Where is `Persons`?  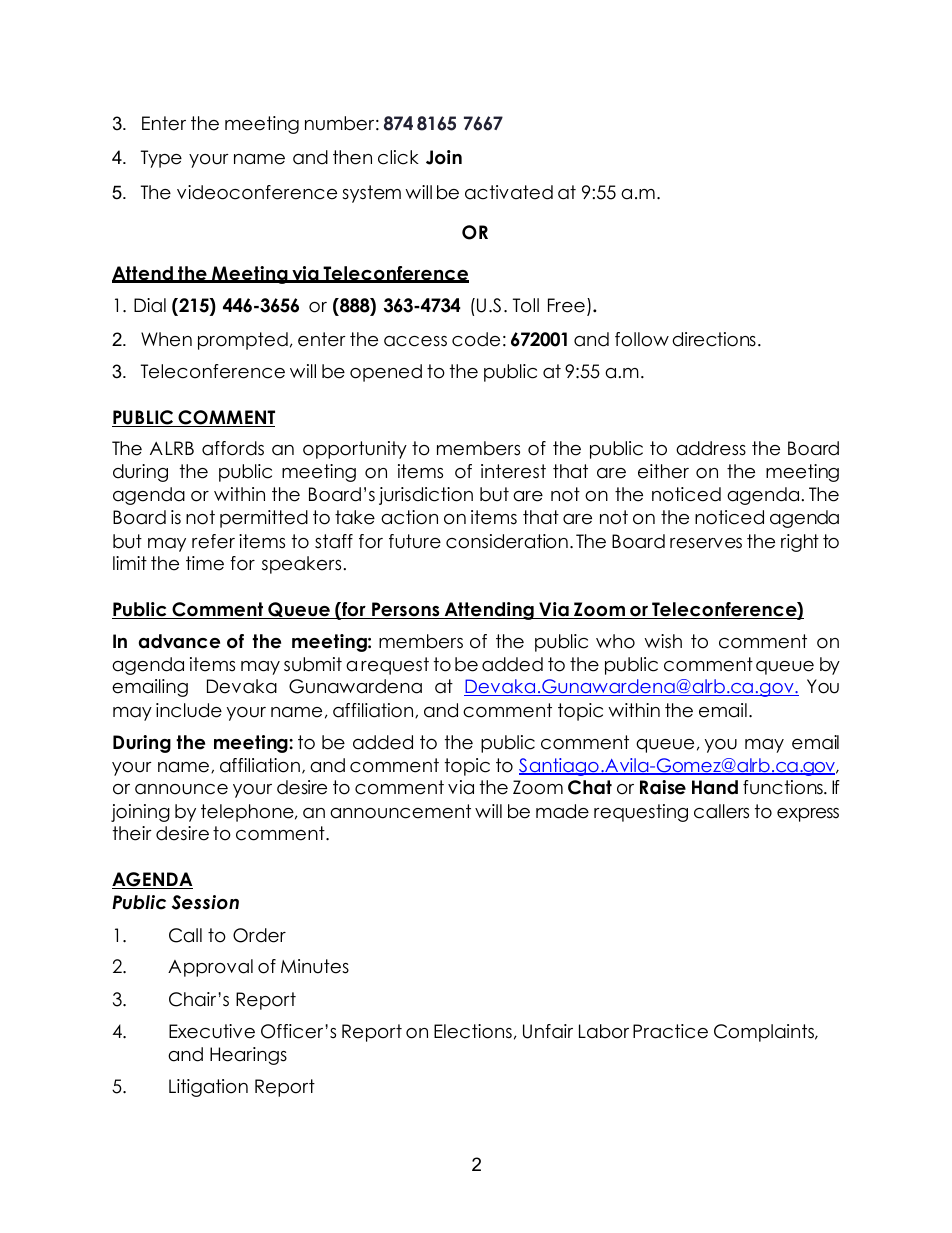
Persons is located at coordinates (406, 610).
